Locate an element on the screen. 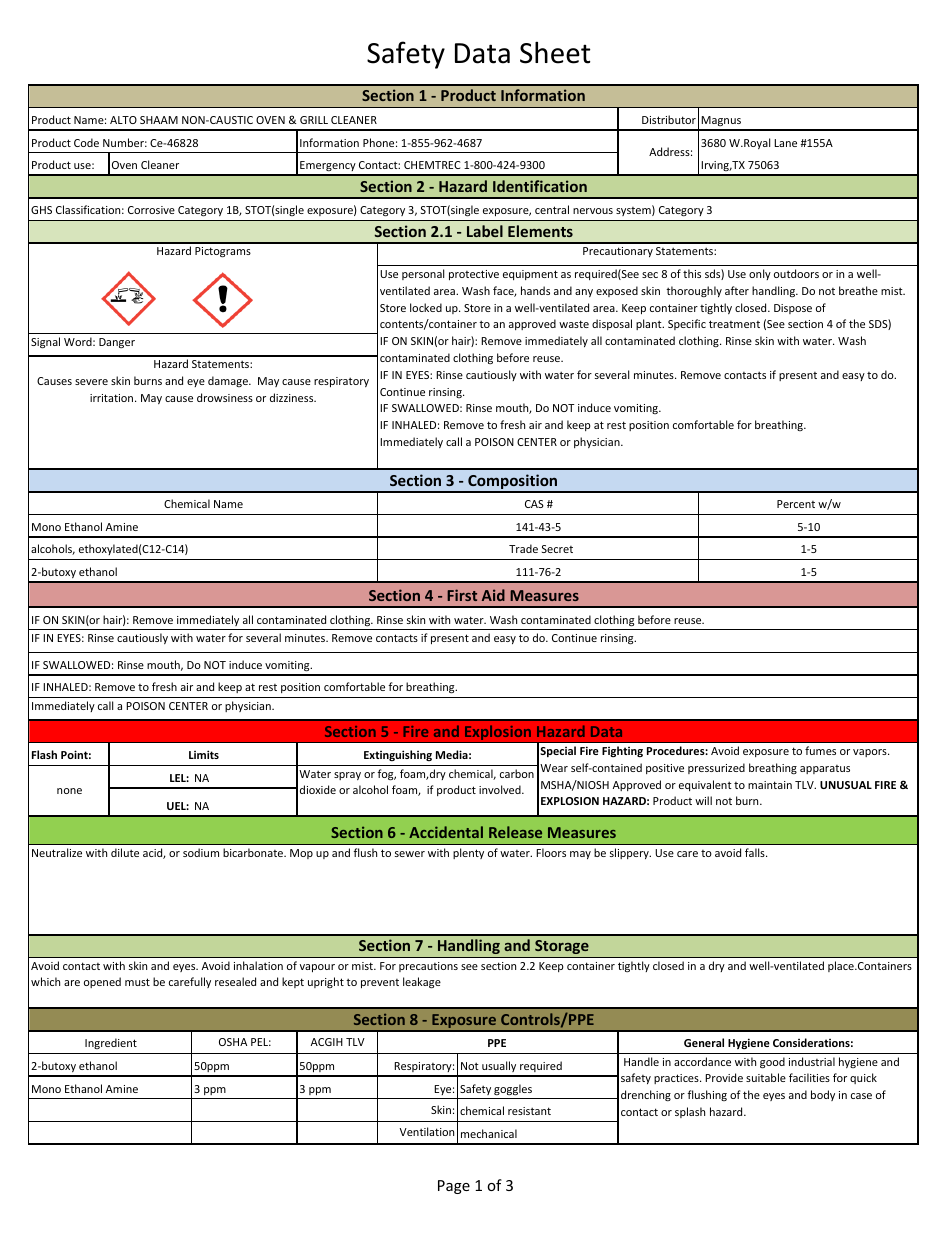  treatment is located at coordinates (734, 324).
